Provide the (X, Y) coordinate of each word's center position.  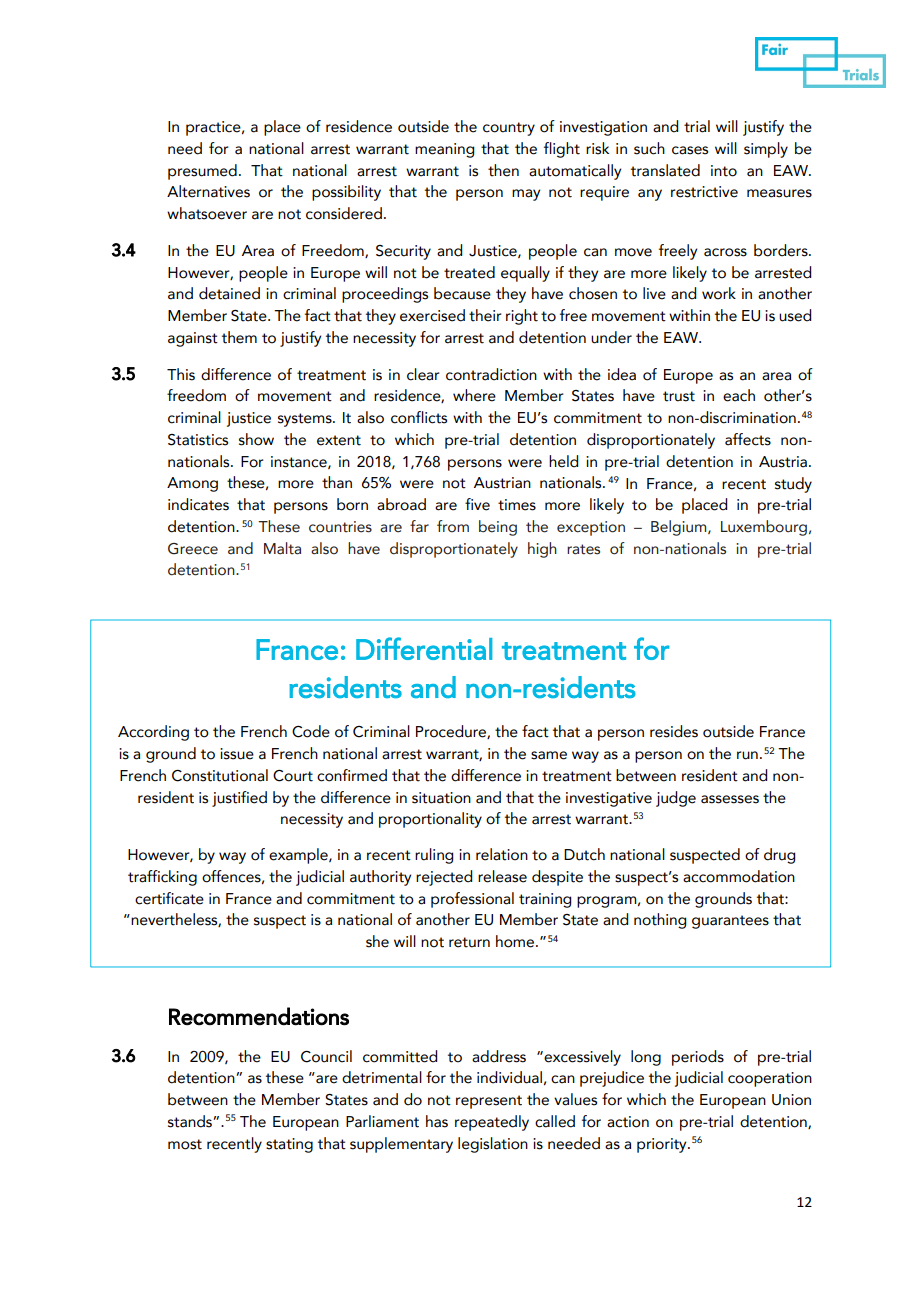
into (724, 171)
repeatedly (492, 1123)
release (502, 876)
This (181, 374)
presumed (202, 172)
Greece (193, 549)
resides (674, 731)
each (739, 395)
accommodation (739, 876)
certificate (169, 898)
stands (191, 1121)
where (474, 395)
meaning (444, 150)
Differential (424, 648)
